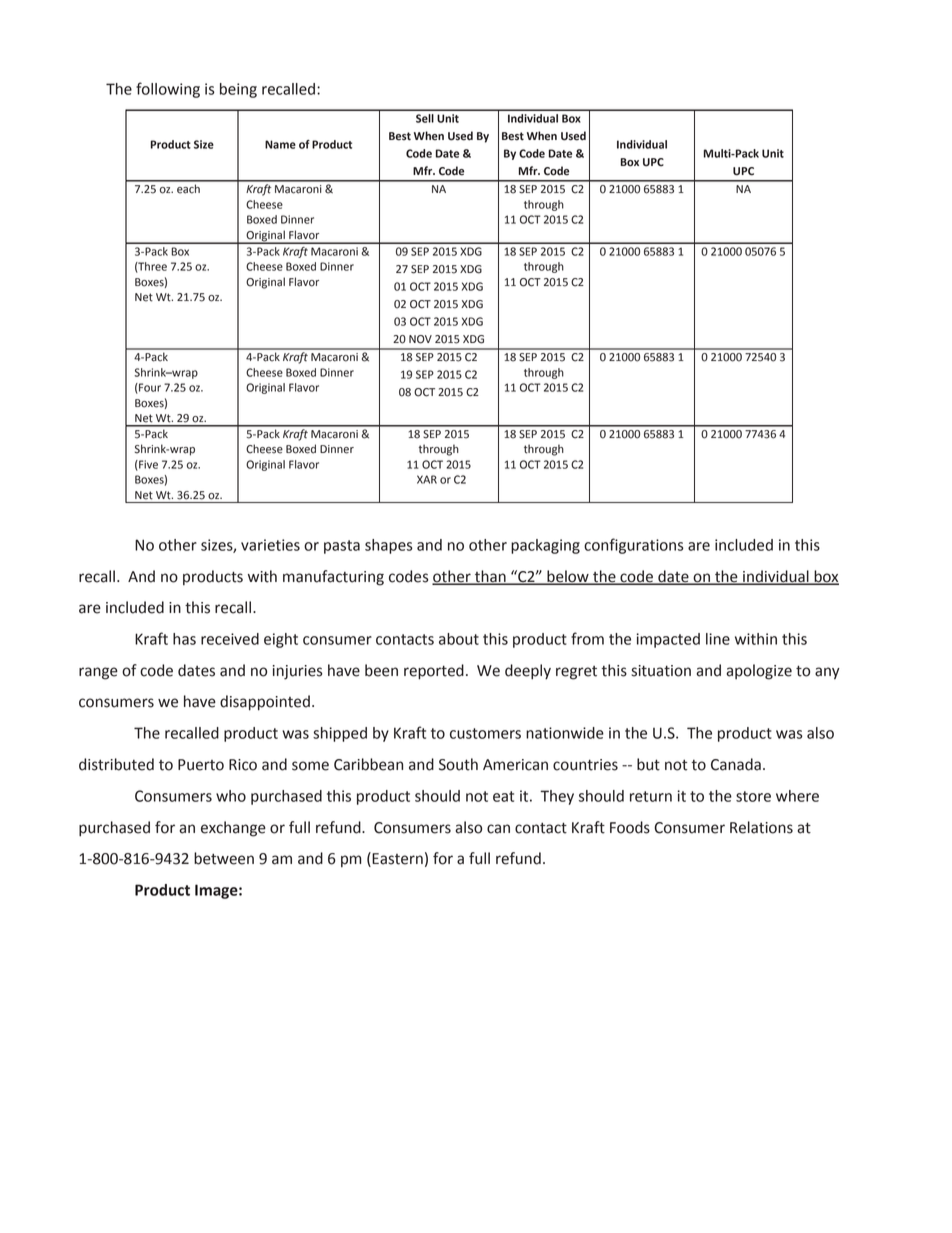 This screenshot has width=952, height=1233. Describe the element at coordinates (168, 90) in the screenshot. I see `following` at that location.
